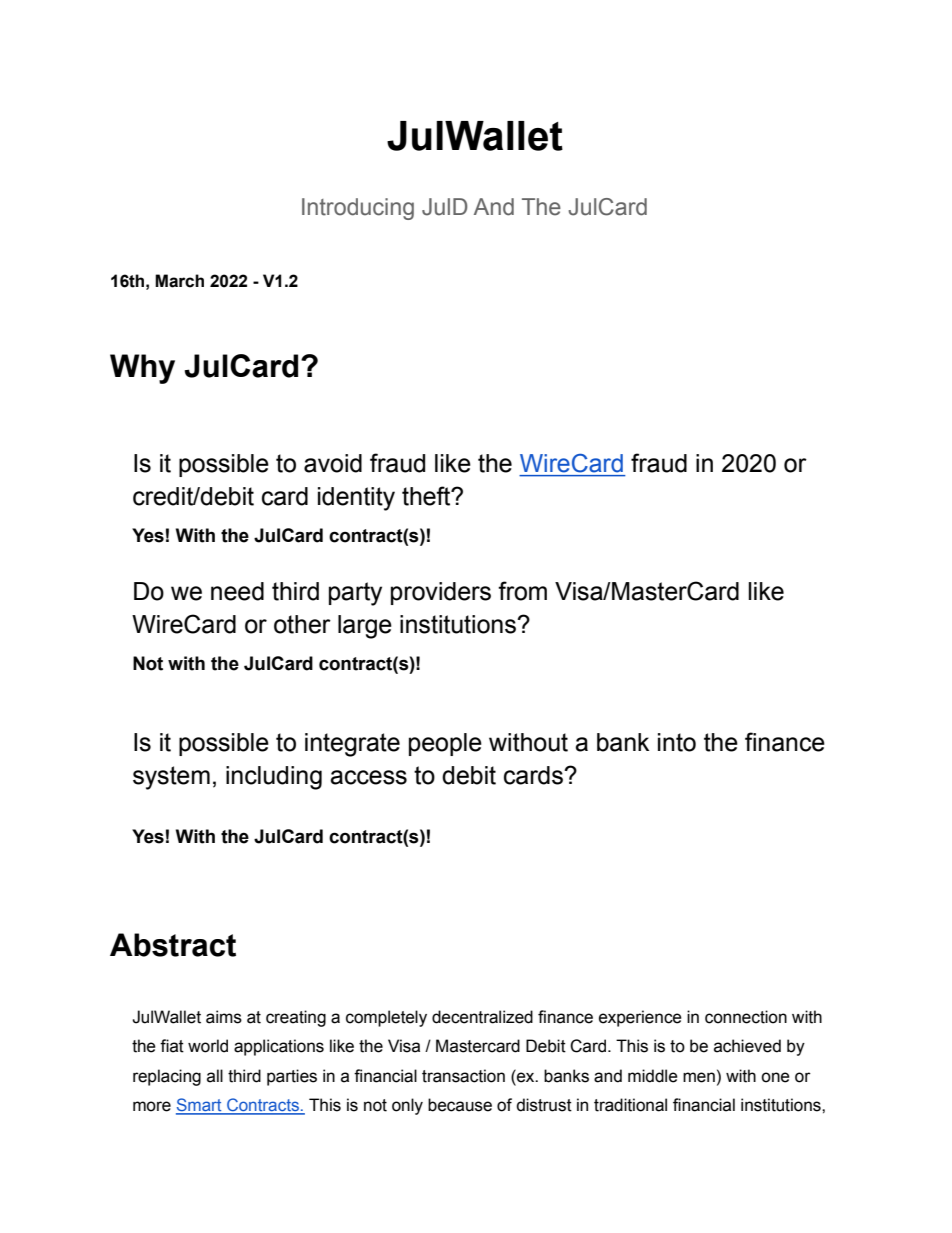 This screenshot has width=952, height=1233. Describe the element at coordinates (522, 591) in the screenshot. I see `from` at that location.
